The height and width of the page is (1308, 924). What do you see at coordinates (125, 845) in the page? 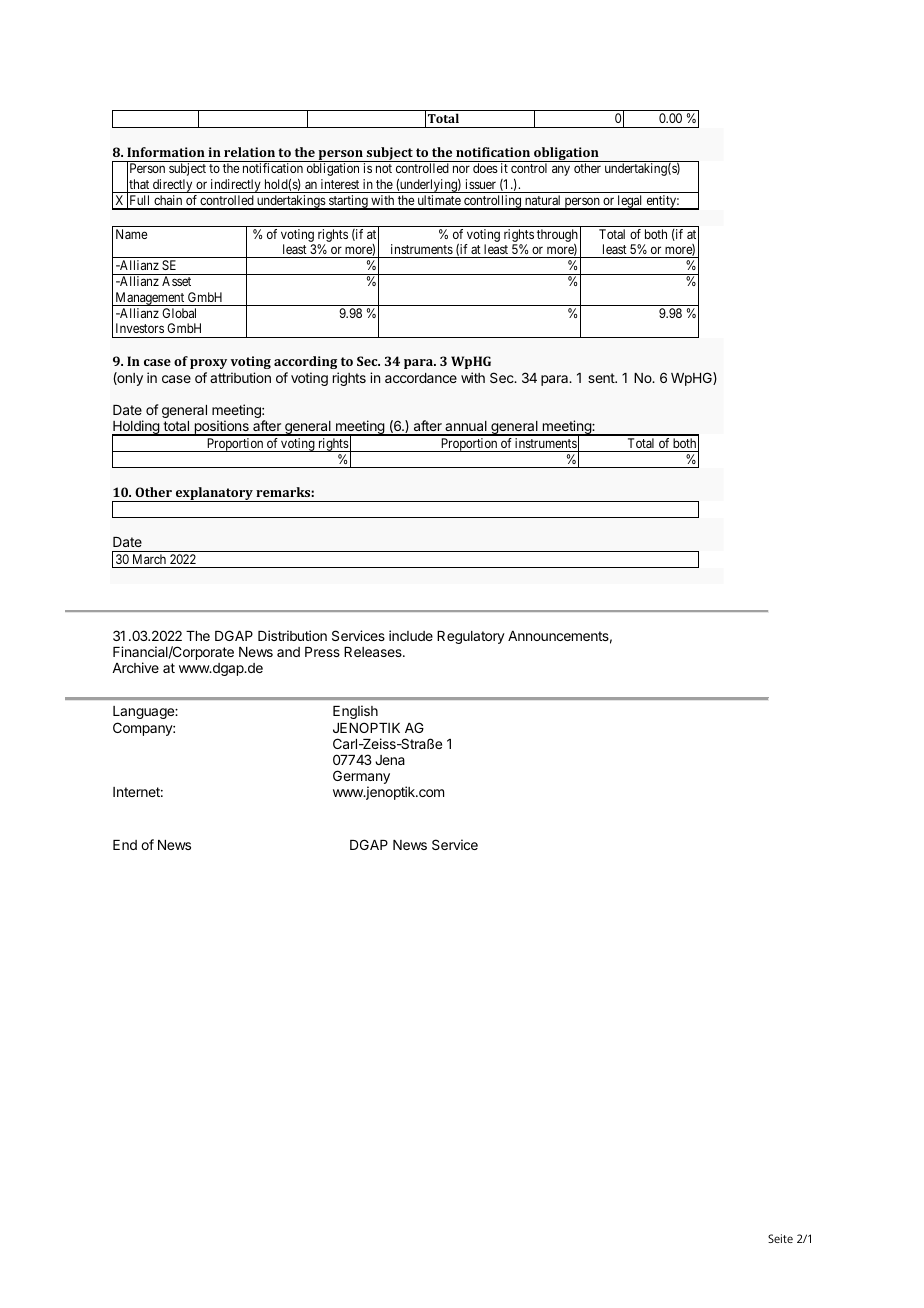
I see `End` at bounding box center [125, 845].
